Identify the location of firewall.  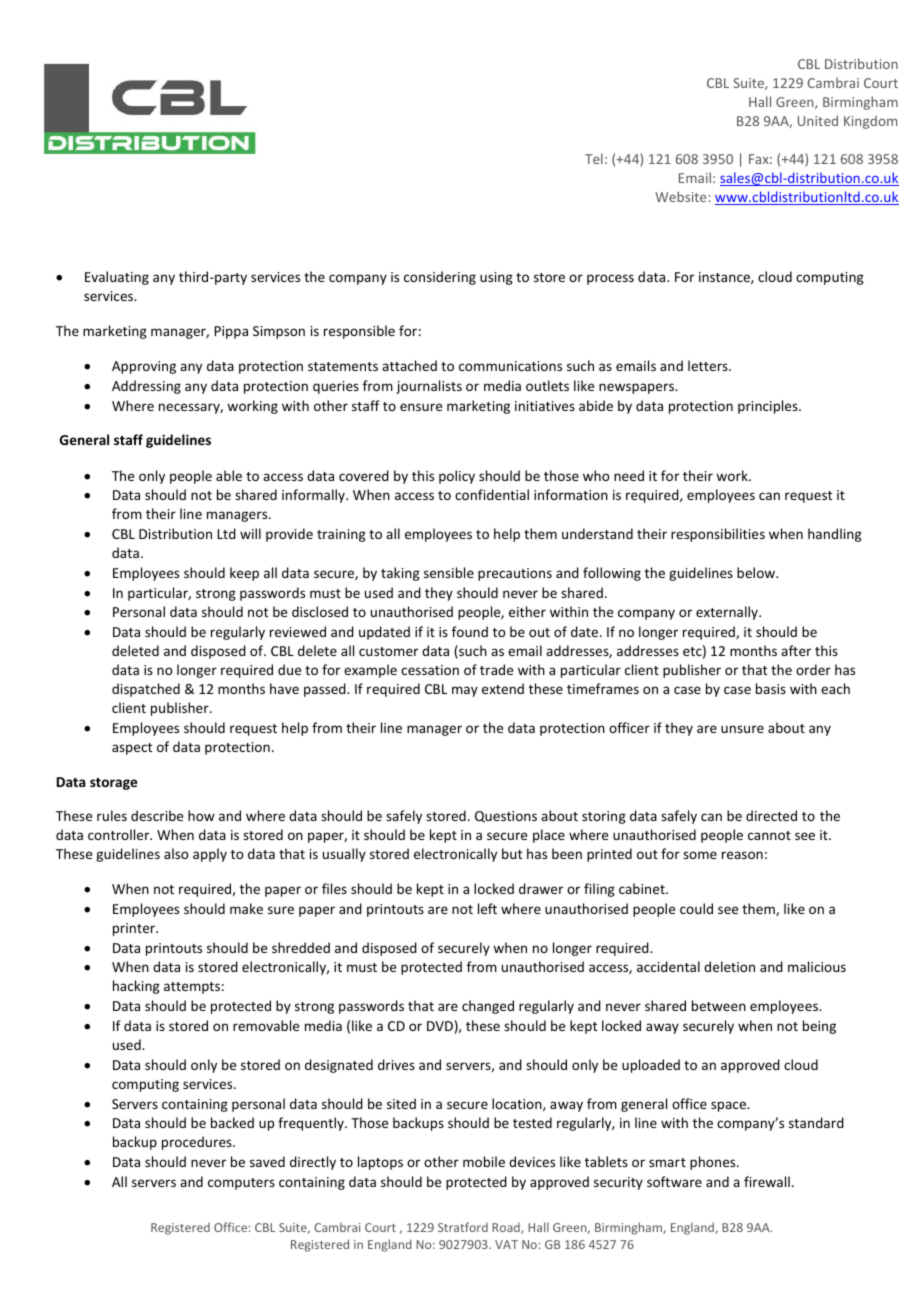
(767, 1181).
